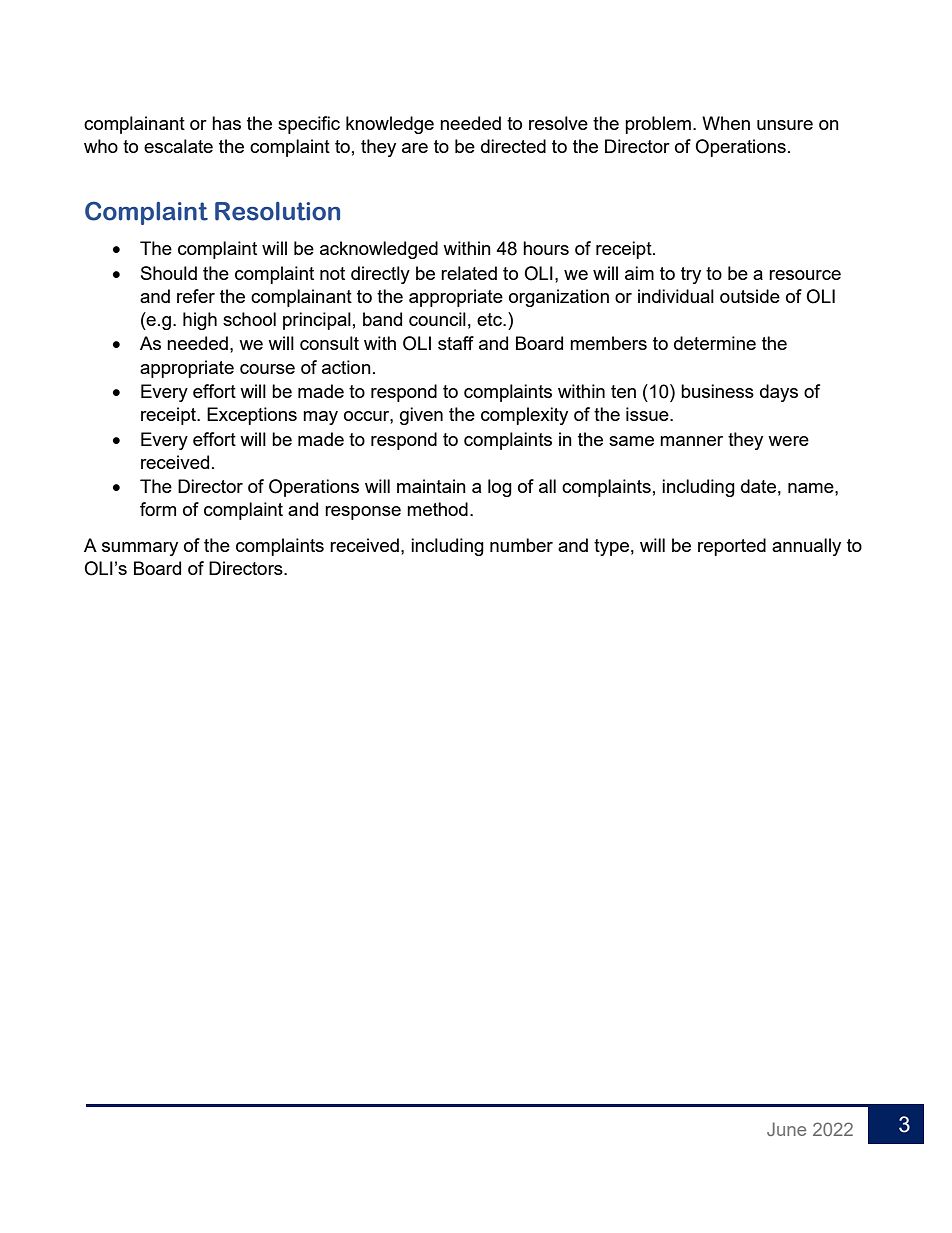 This screenshot has width=952, height=1233. What do you see at coordinates (415, 148) in the screenshot?
I see `are` at bounding box center [415, 148].
